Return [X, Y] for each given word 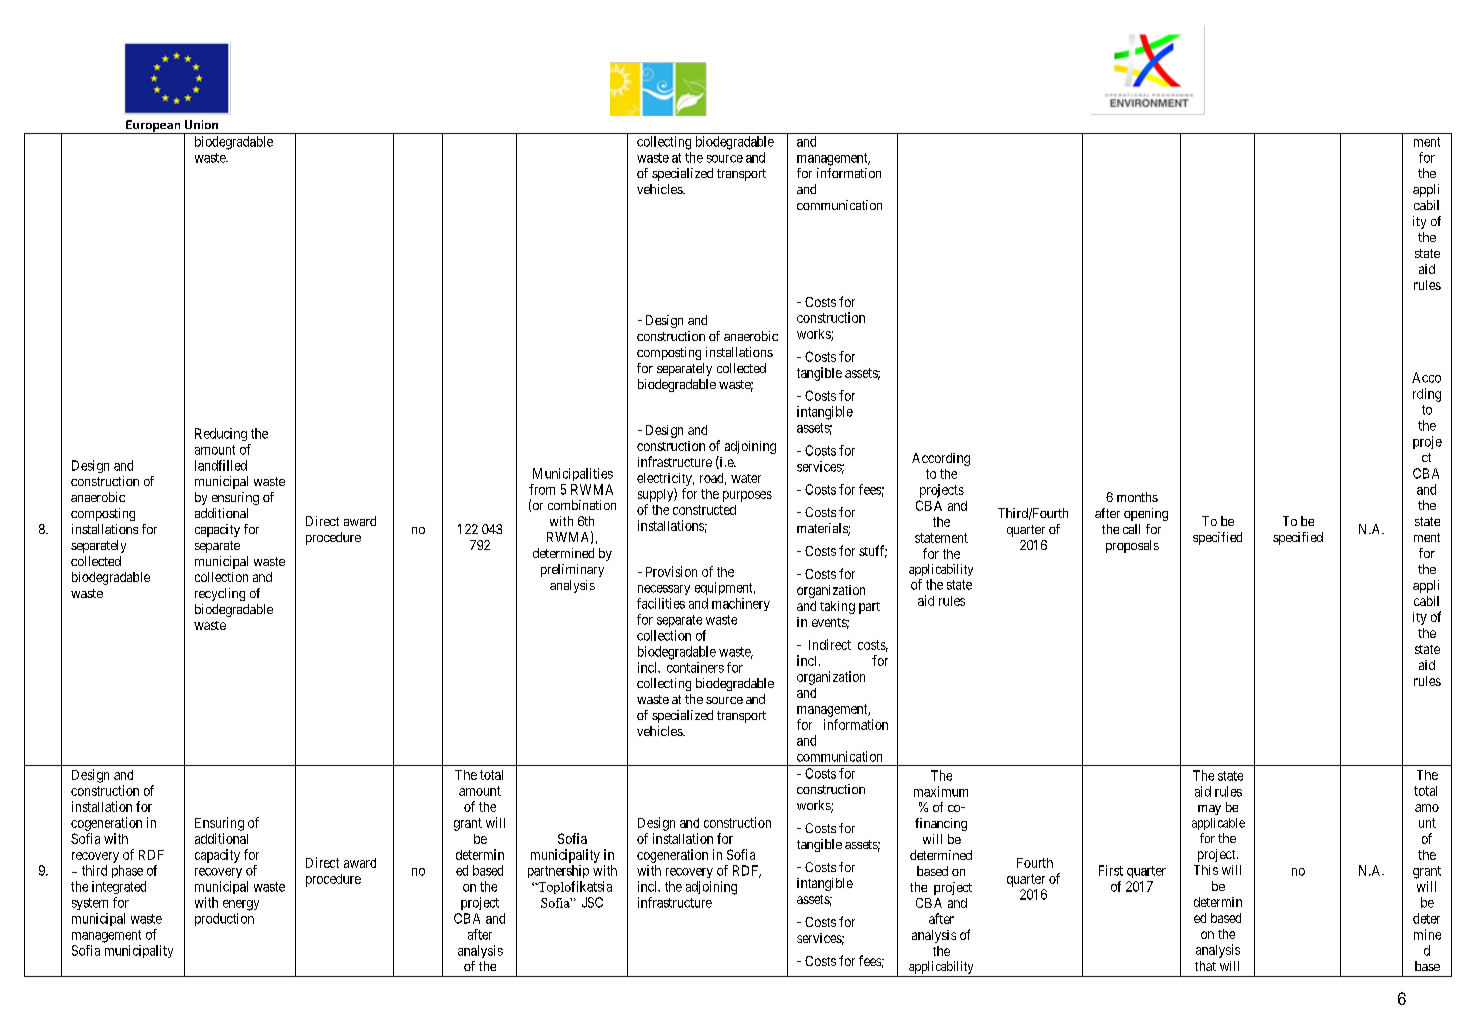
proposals [1132, 546]
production [224, 919]
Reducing [221, 434]
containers [695, 667]
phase [127, 871]
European [153, 127]
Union [201, 124]
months [1137, 497]
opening [1146, 514]
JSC [592, 902]
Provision [671, 571]
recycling [220, 594]
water [746, 478]
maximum [941, 791]
